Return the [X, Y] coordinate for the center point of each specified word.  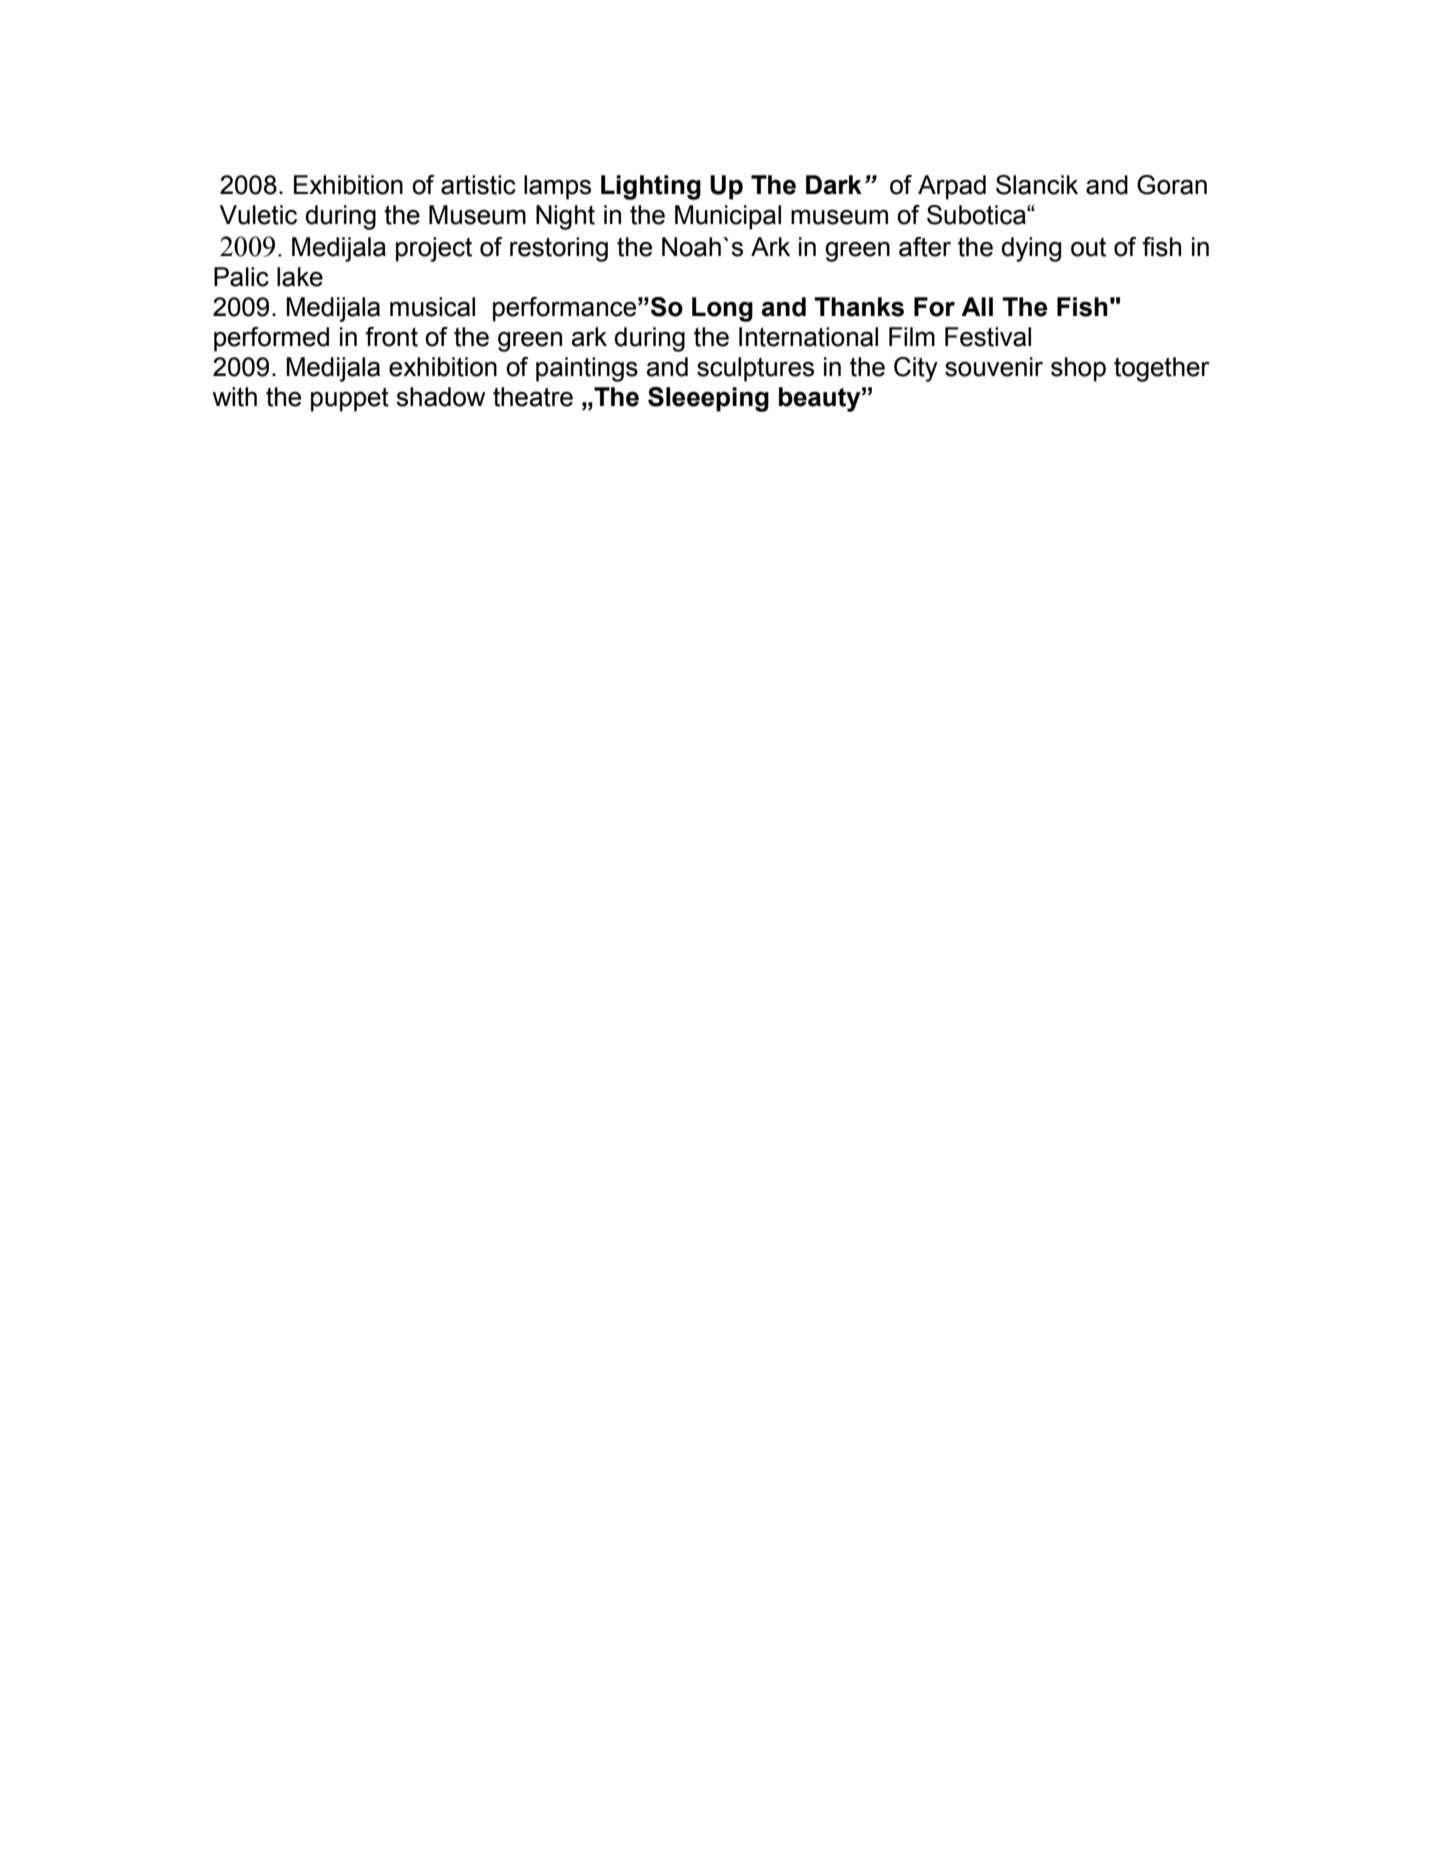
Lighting [651, 187]
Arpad [952, 187]
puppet [350, 399]
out [1088, 247]
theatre [533, 397]
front [391, 337]
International [808, 337]
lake [300, 277]
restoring [559, 249]
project [434, 249]
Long [722, 309]
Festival [988, 337]
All [977, 306]
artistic [478, 185]
